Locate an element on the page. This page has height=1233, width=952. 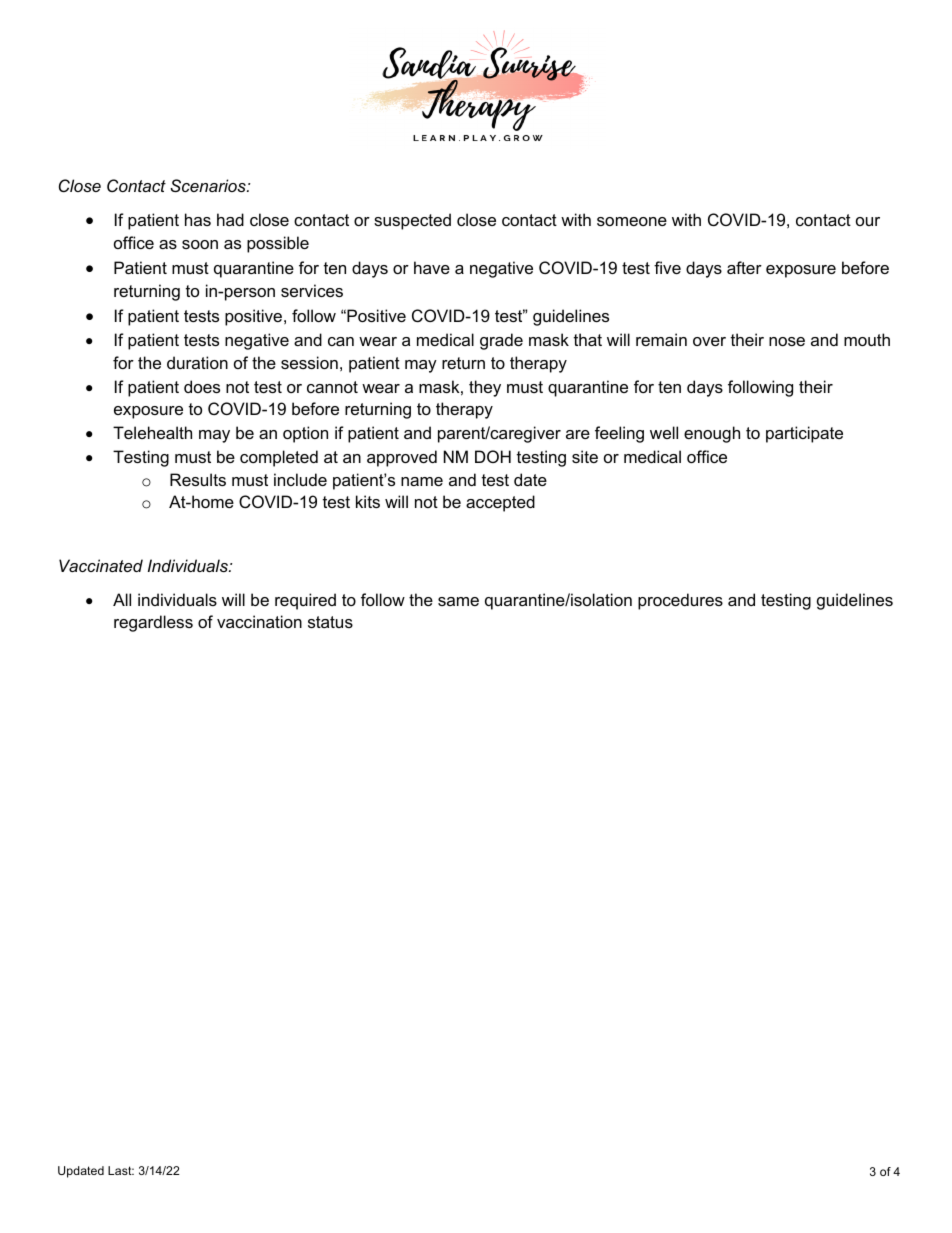
Scenarios is located at coordinates (209, 185).
